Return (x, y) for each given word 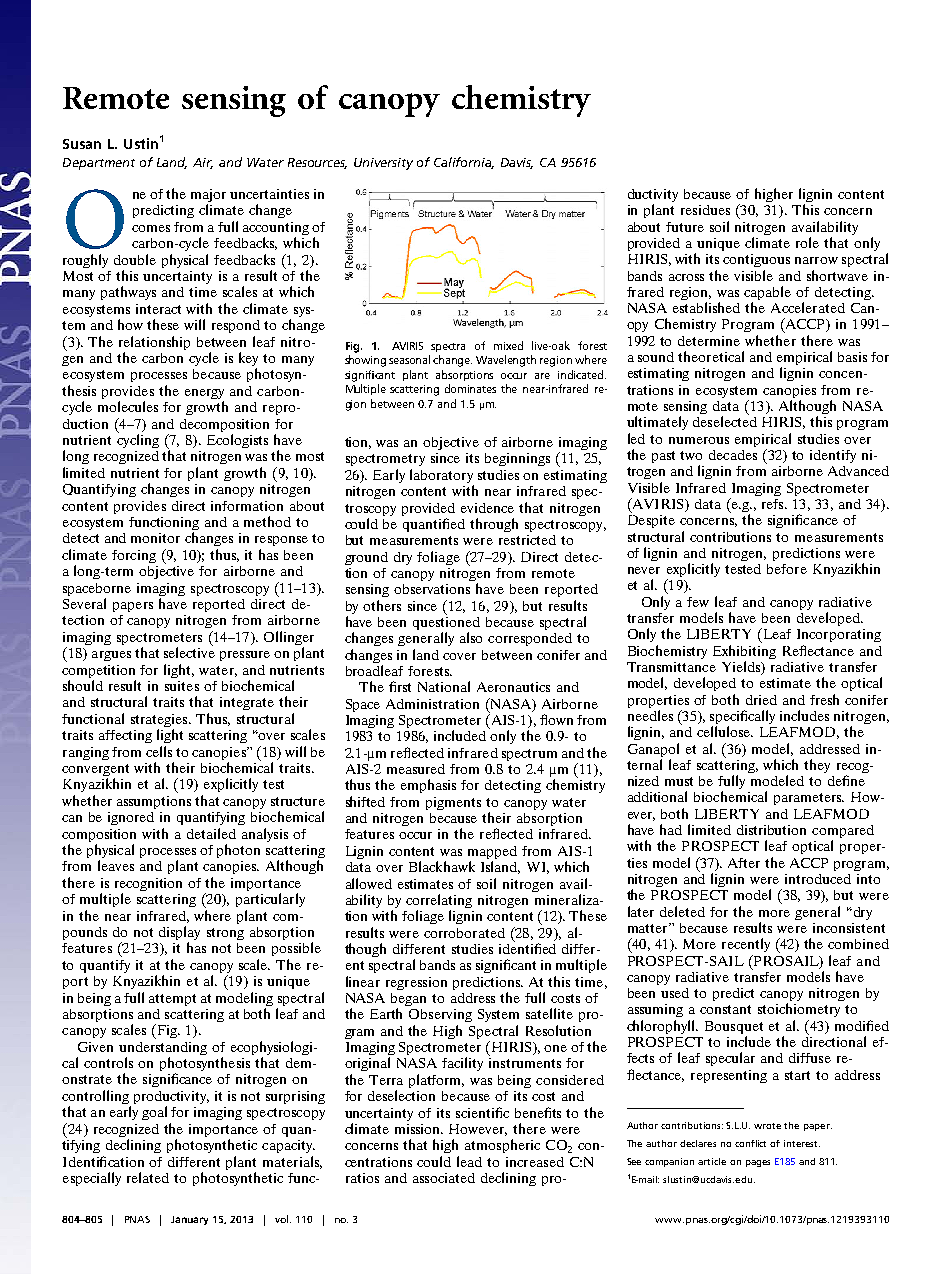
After (744, 863)
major (208, 197)
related (148, 1177)
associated (444, 1178)
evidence (487, 508)
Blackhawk (442, 866)
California (464, 163)
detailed (211, 833)
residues (705, 210)
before (787, 569)
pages (758, 1163)
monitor (155, 538)
